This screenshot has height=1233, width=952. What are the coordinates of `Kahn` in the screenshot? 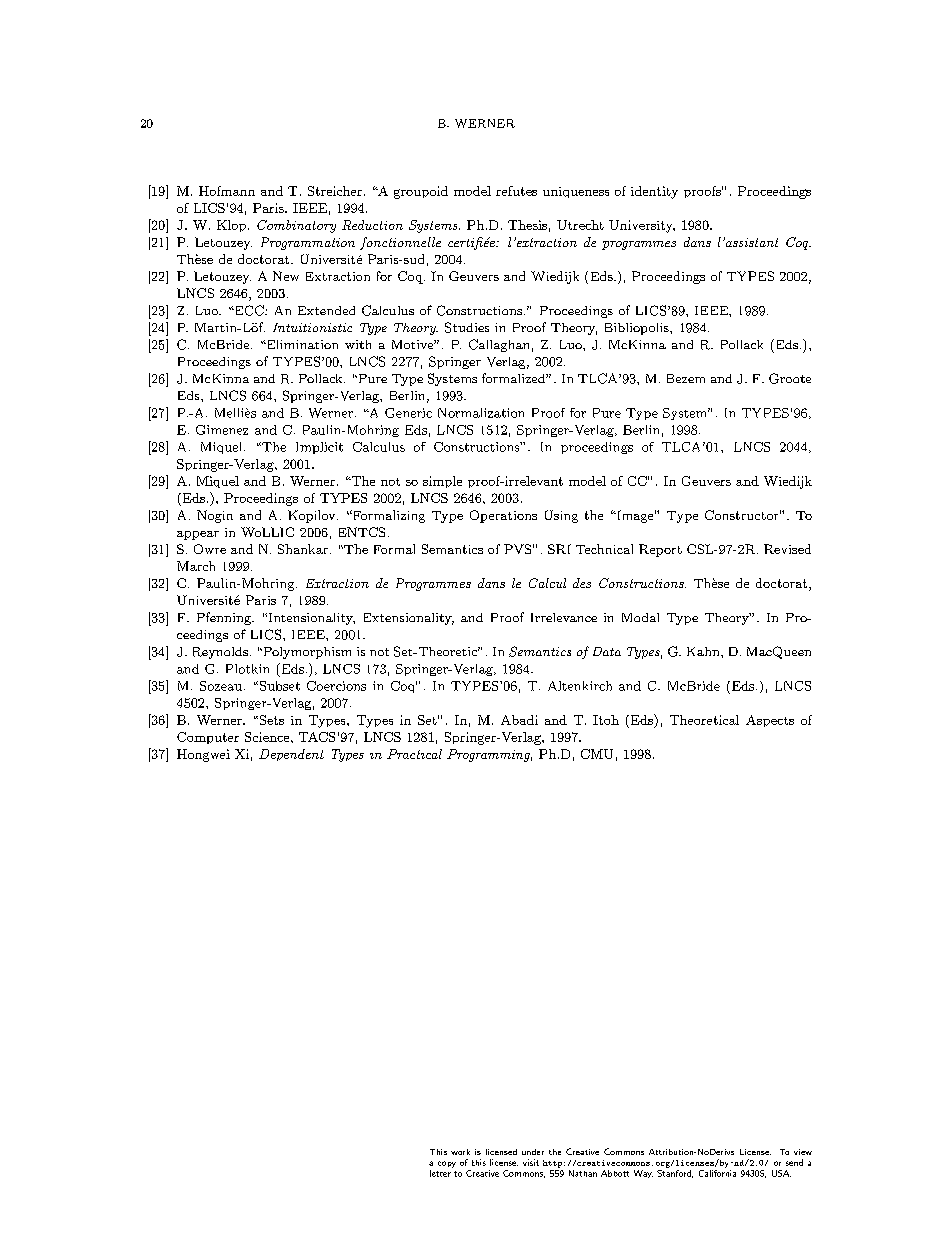 It's located at (704, 651).
